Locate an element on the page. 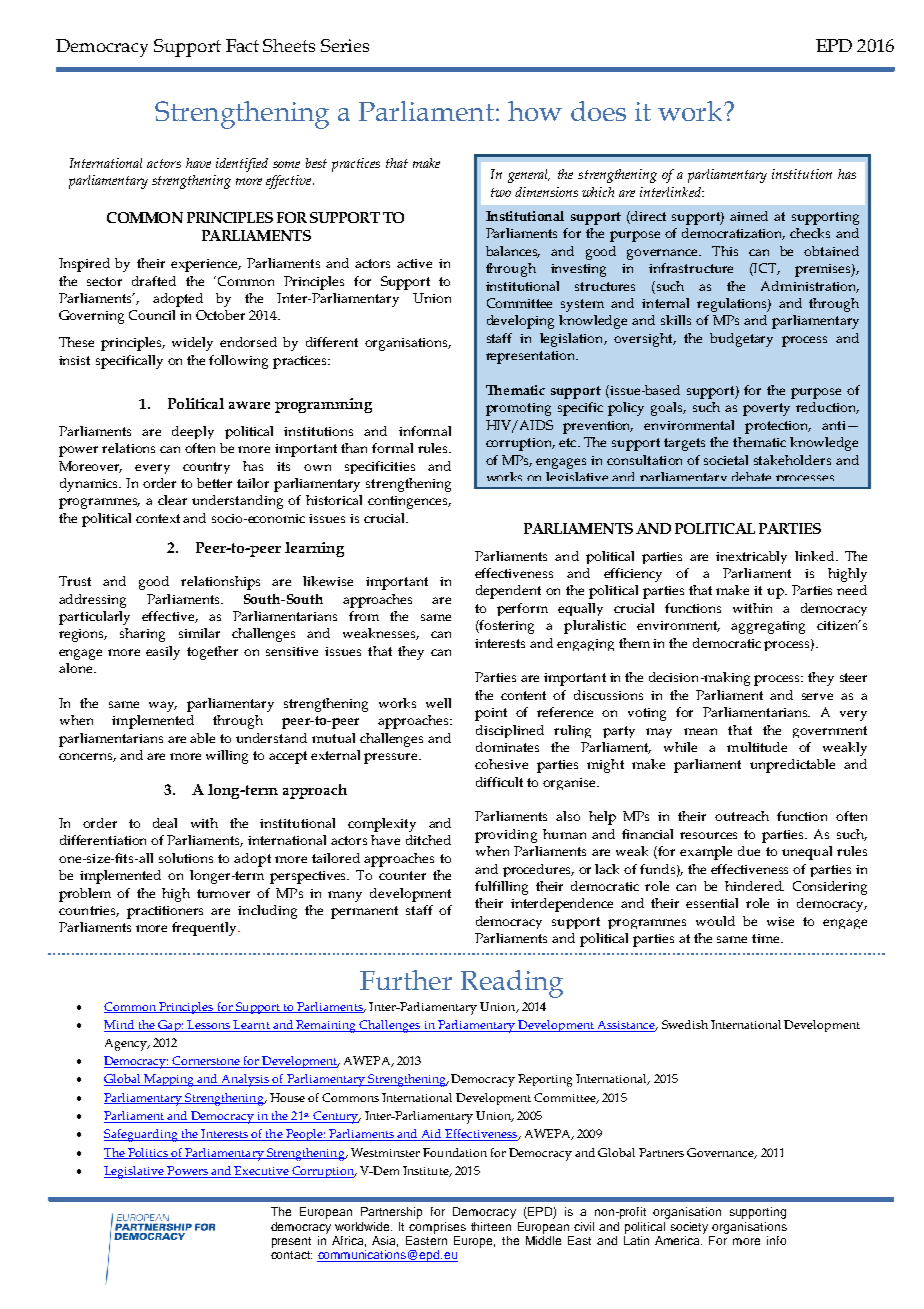  Politics is located at coordinates (148, 1153).
